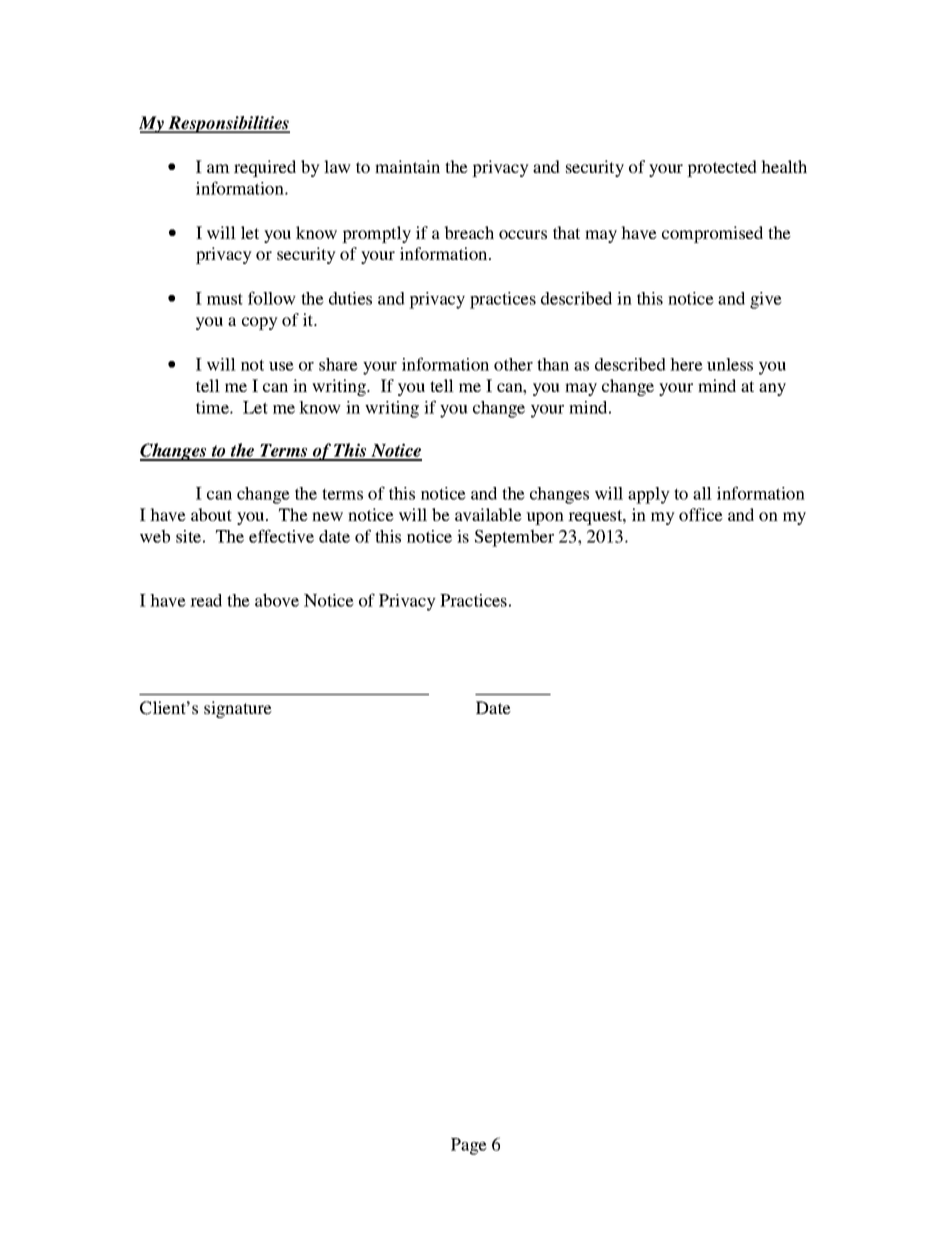  I want to click on available, so click(488, 514).
